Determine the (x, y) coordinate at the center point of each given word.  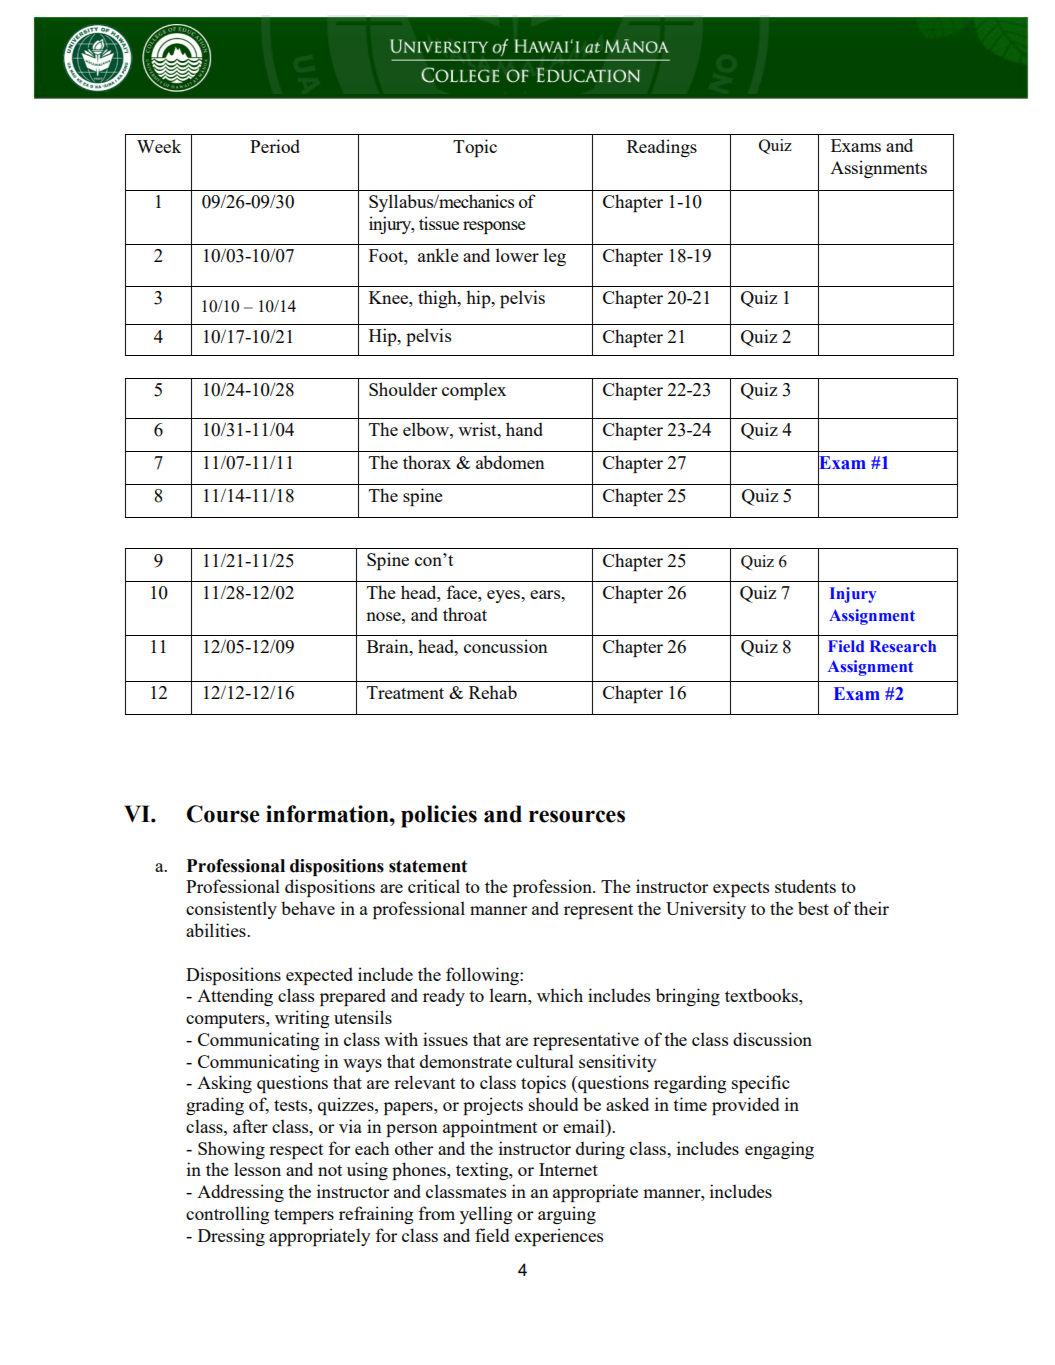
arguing (567, 1215)
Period (275, 146)
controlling (227, 1215)
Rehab (493, 692)
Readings (662, 148)
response (494, 227)
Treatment (405, 692)
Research (903, 646)
